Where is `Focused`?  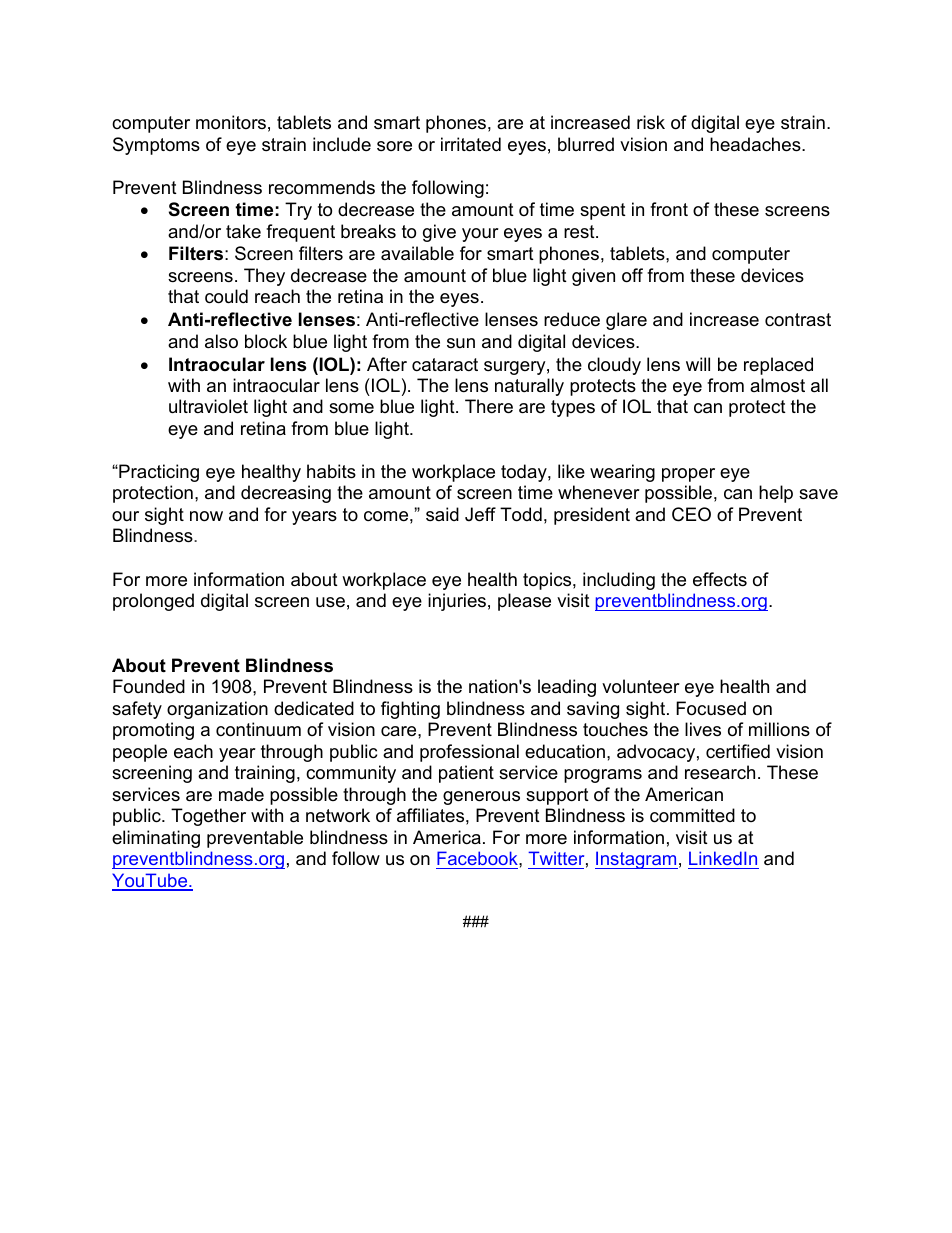
Focused is located at coordinates (711, 708).
